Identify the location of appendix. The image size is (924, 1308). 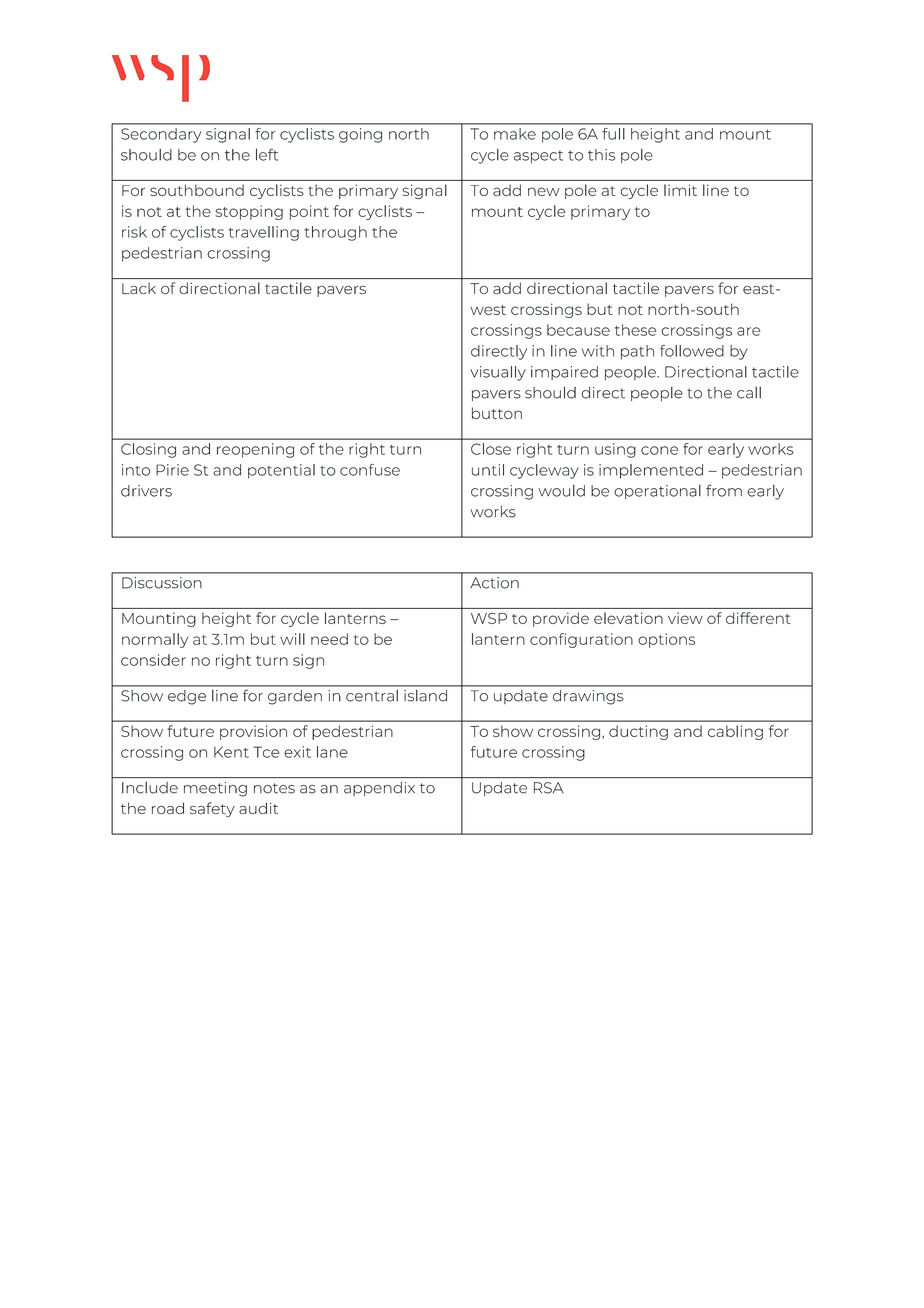
(379, 789).
